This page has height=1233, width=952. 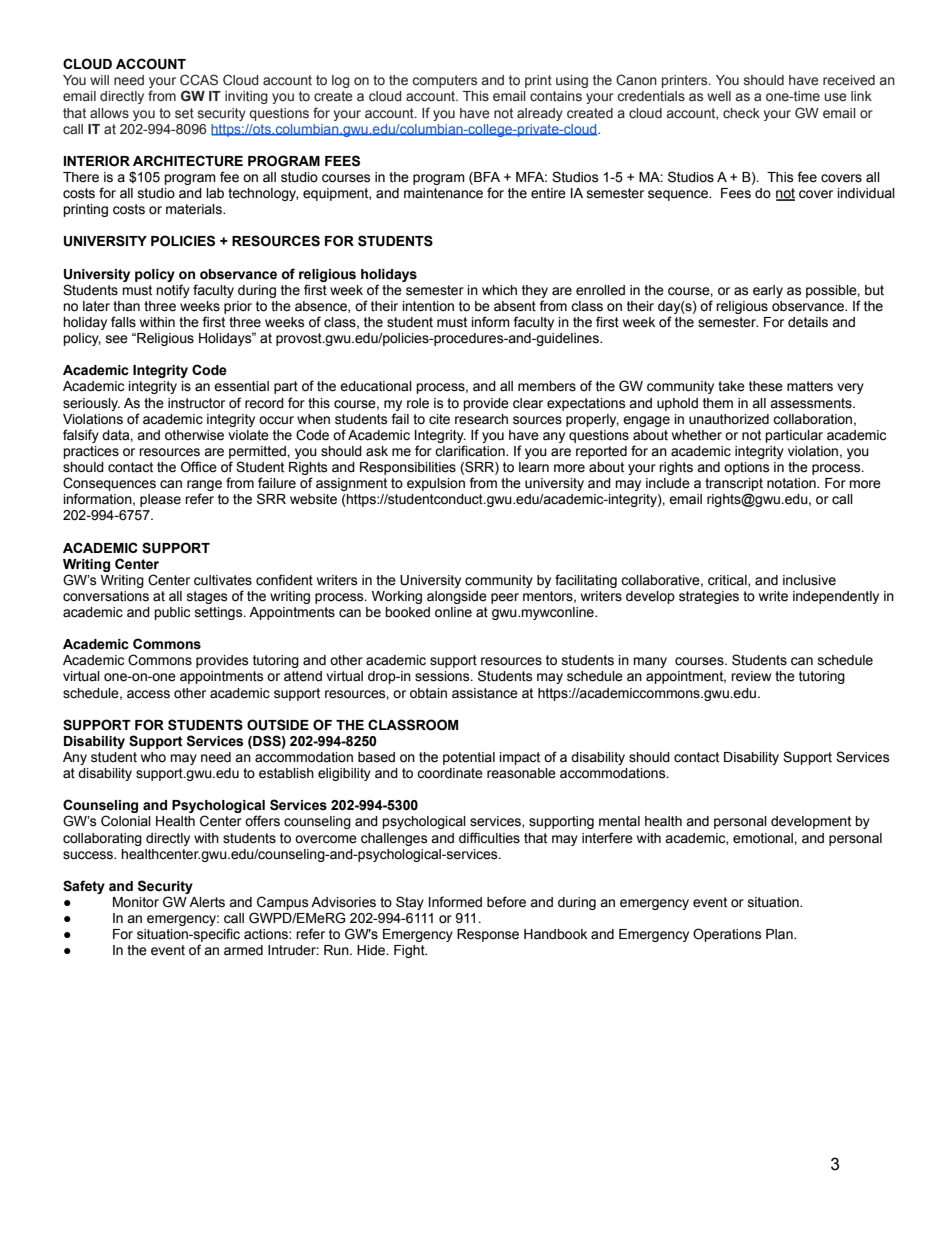 What do you see at coordinates (780, 934) in the page?
I see `Plan` at bounding box center [780, 934].
